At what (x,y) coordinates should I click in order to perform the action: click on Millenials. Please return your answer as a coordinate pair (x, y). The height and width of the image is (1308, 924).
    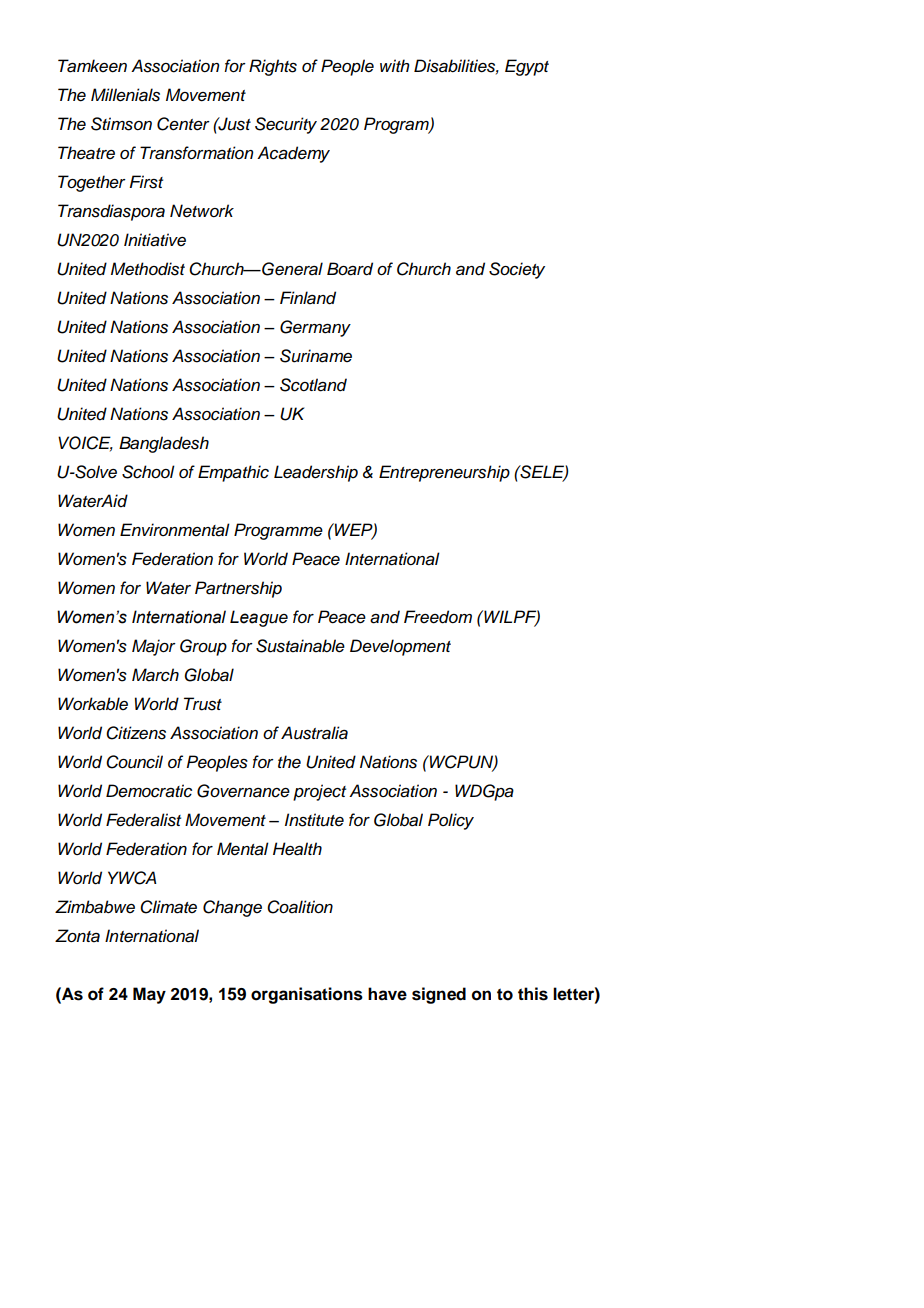
    Looking at the image, I should click on (125, 95).
